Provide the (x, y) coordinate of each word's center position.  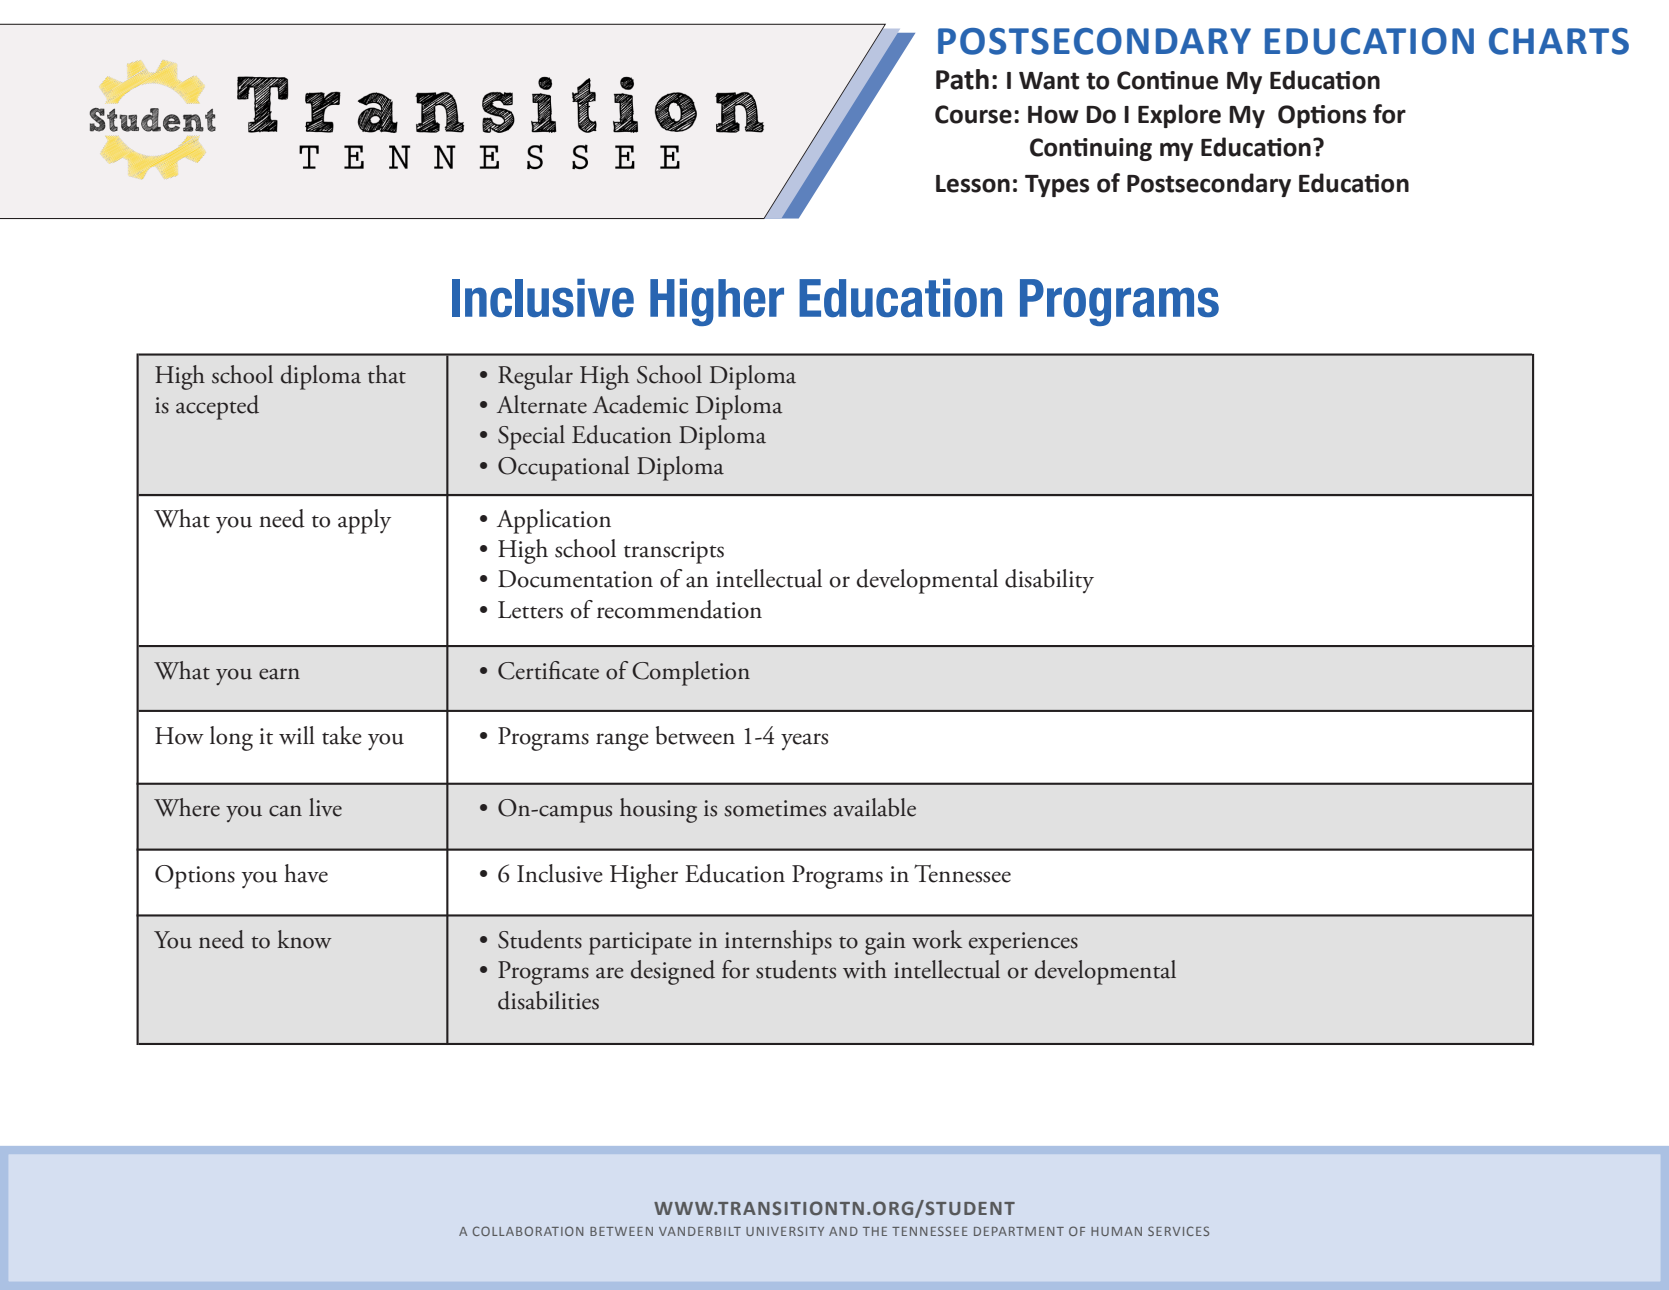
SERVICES (1178, 1231)
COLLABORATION (528, 1231)
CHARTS (1559, 41)
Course (973, 114)
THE (875, 1231)
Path (962, 79)
